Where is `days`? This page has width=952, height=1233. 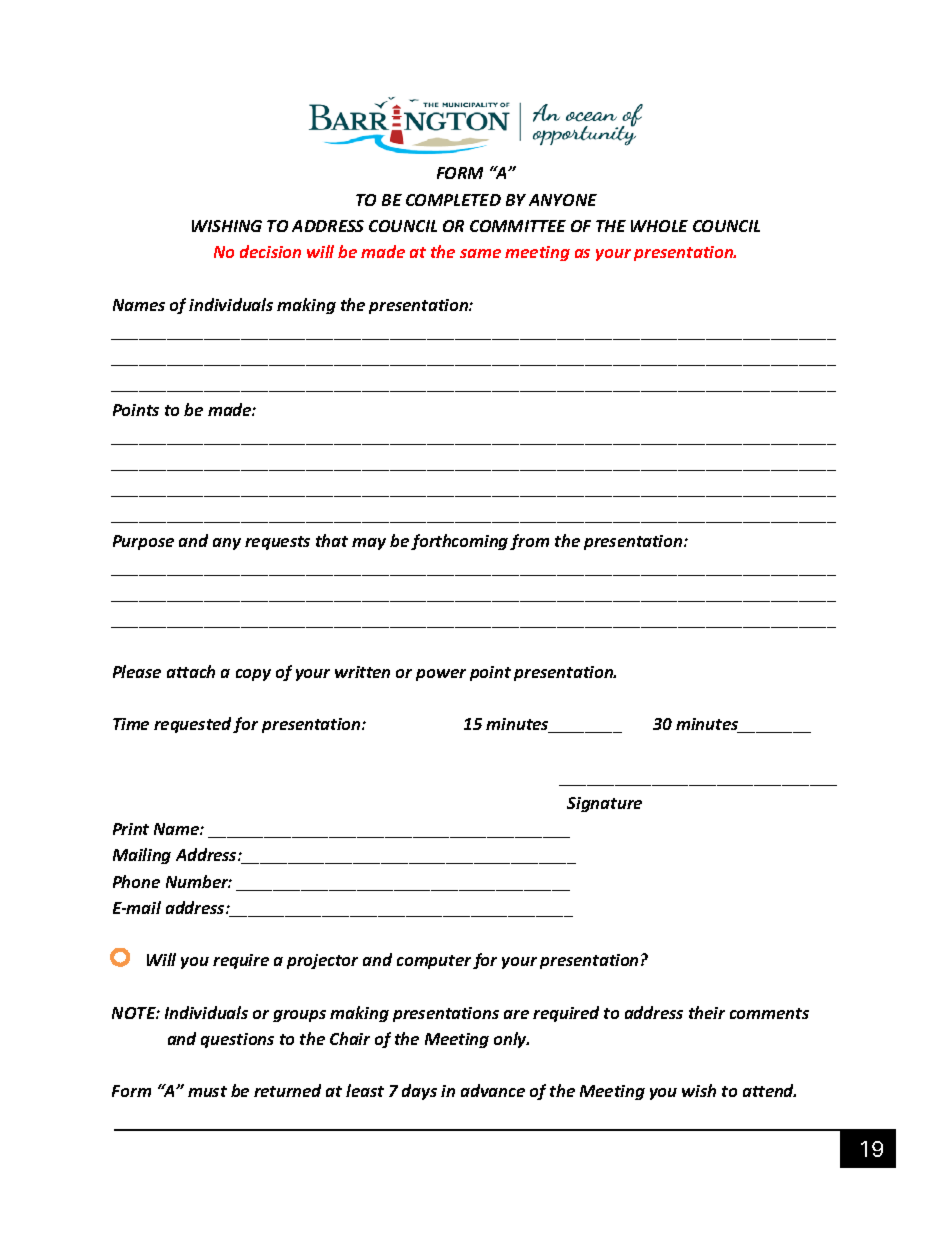 days is located at coordinates (419, 1092).
